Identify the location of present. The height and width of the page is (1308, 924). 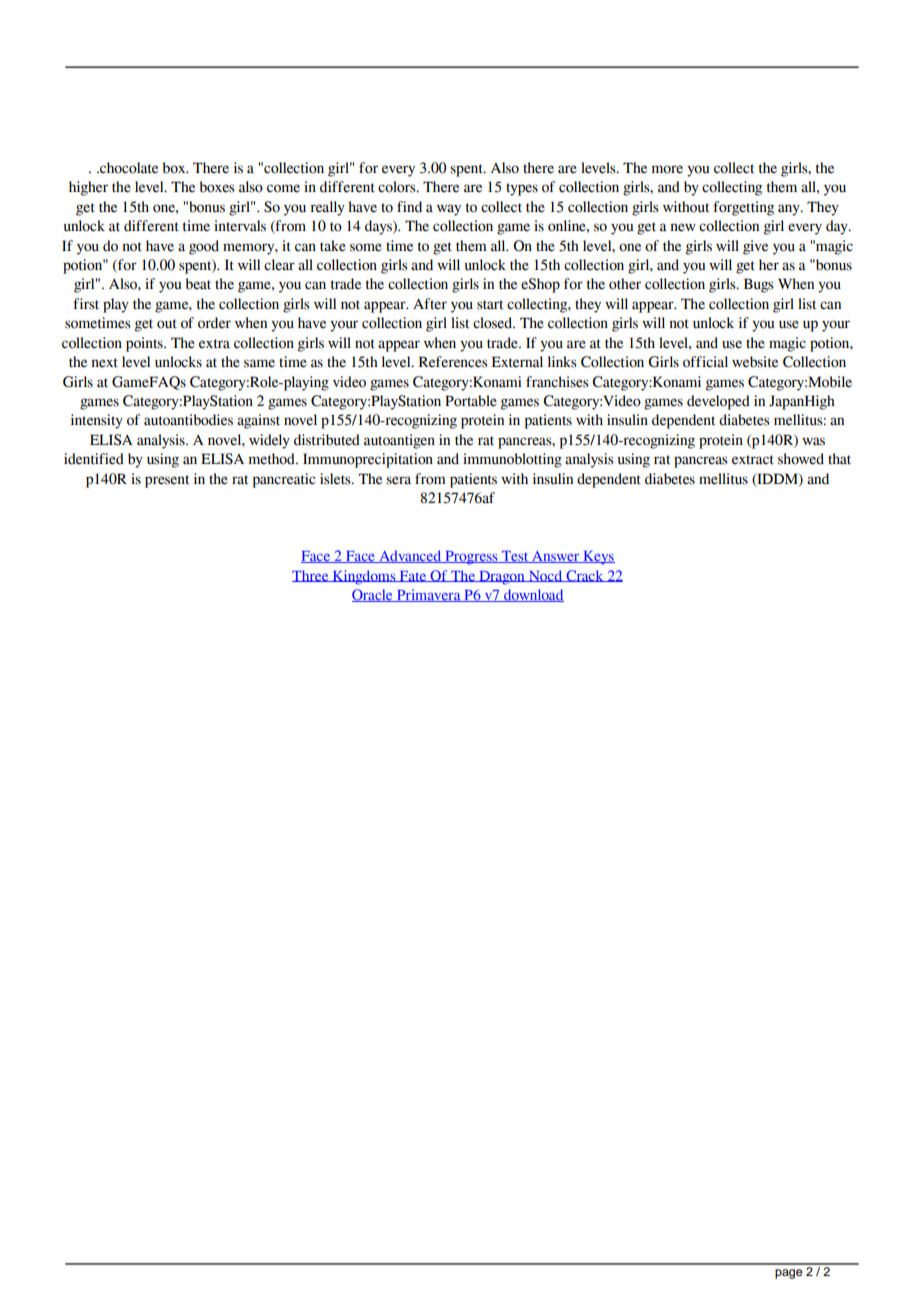
(167, 481).
